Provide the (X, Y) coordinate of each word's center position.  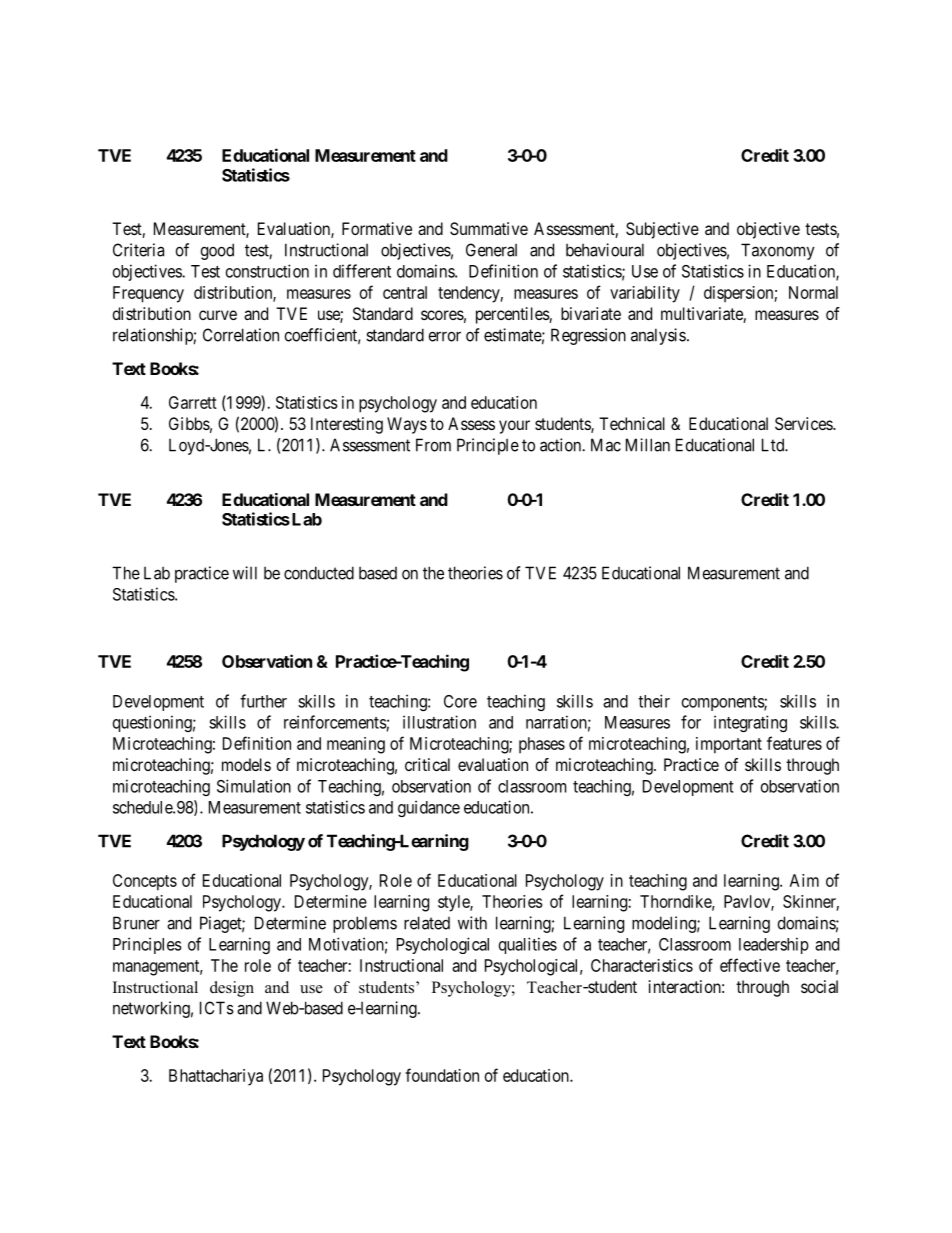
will (245, 573)
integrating (750, 723)
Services (804, 423)
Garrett (193, 402)
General (491, 250)
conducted (319, 573)
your (514, 427)
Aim (804, 880)
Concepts (145, 882)
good (217, 251)
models (246, 764)
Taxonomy (778, 251)
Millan (648, 445)
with (472, 923)
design (232, 989)
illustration (439, 722)
